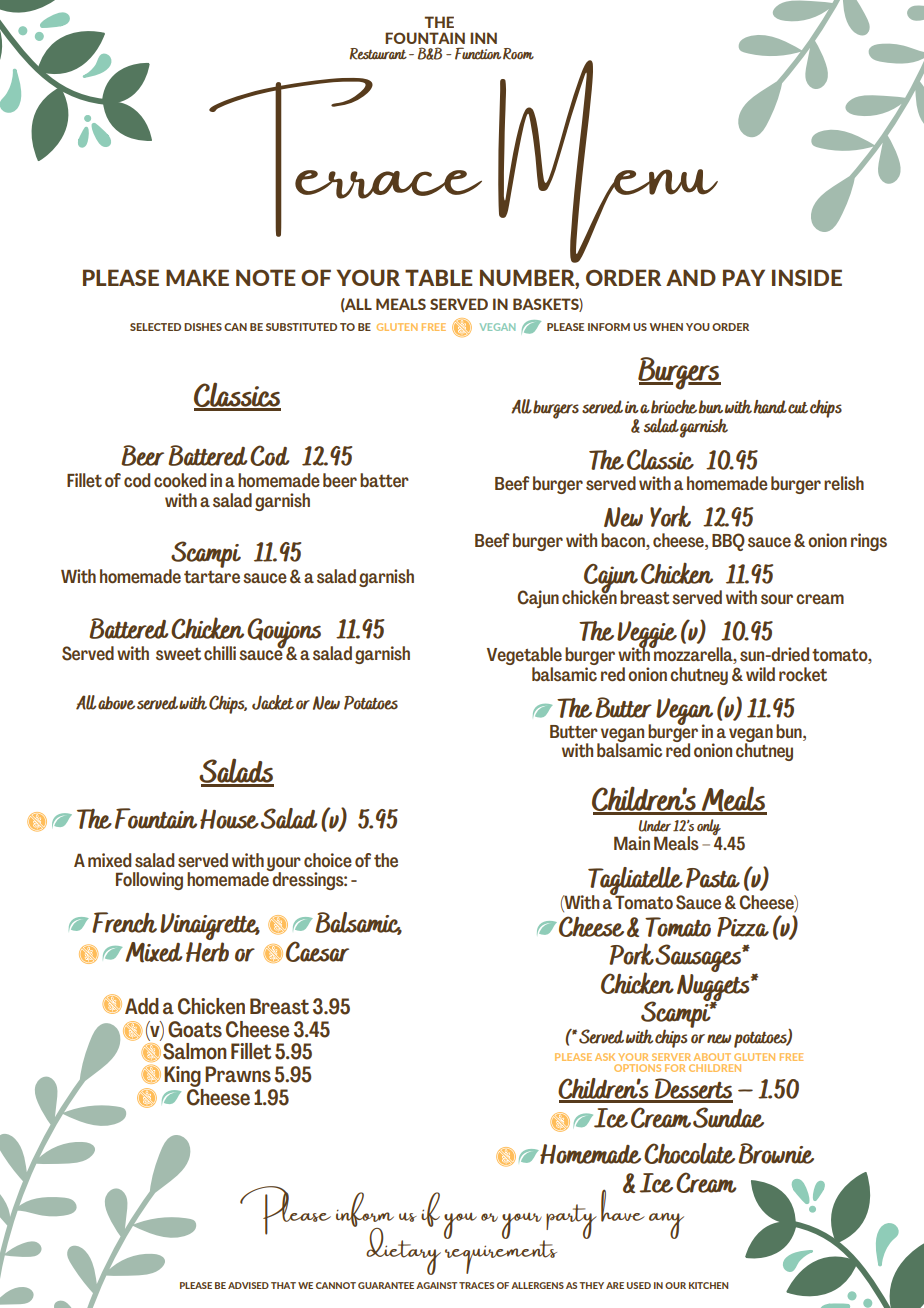 Image resolution: width=924 pixels, height=1308 pixels. What do you see at coordinates (807, 277) in the screenshot?
I see `INSIDE` at bounding box center [807, 277].
